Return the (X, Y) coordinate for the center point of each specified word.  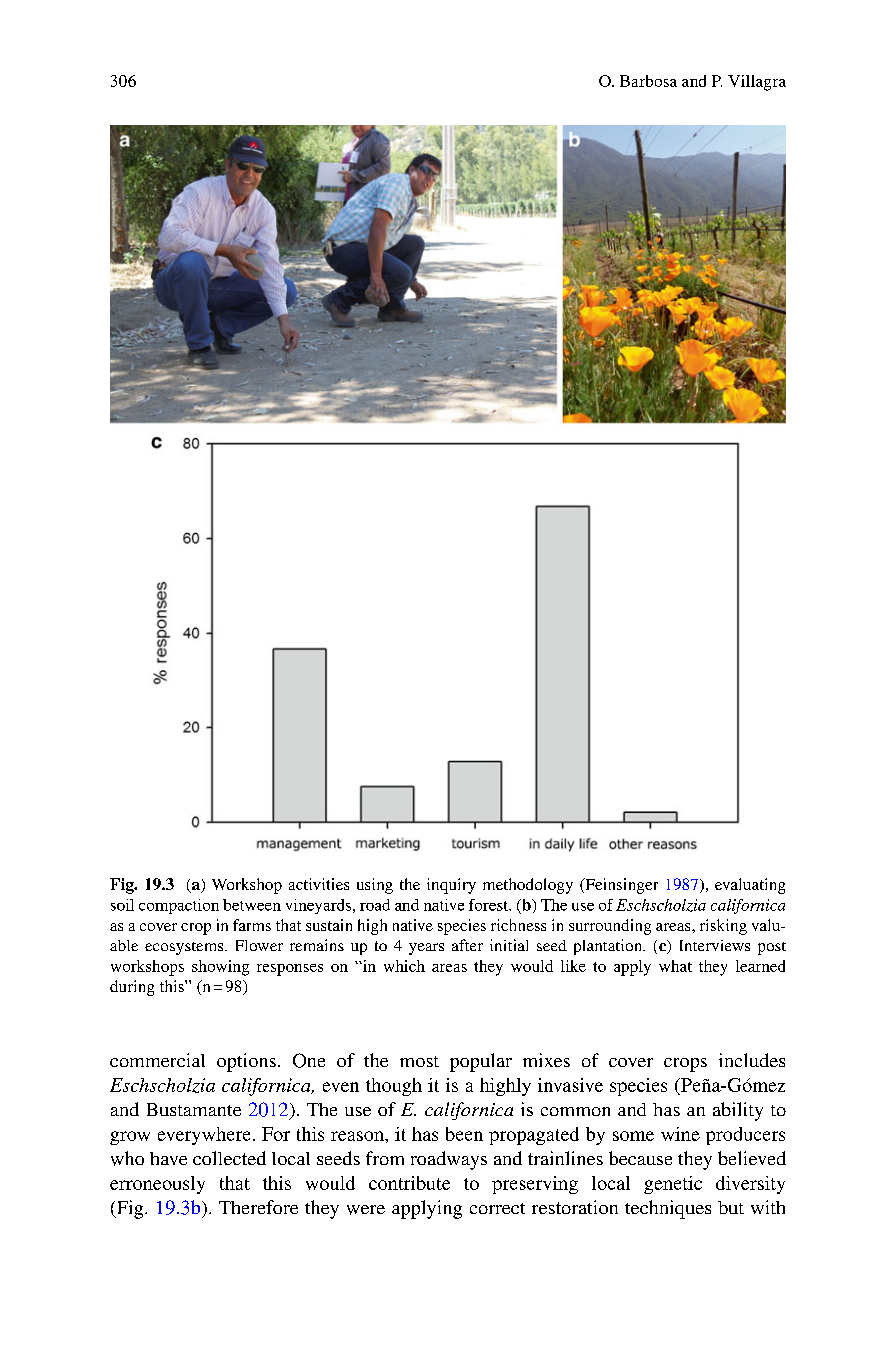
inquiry (451, 886)
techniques (668, 1209)
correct (497, 1208)
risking (723, 927)
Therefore (258, 1207)
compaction (179, 906)
